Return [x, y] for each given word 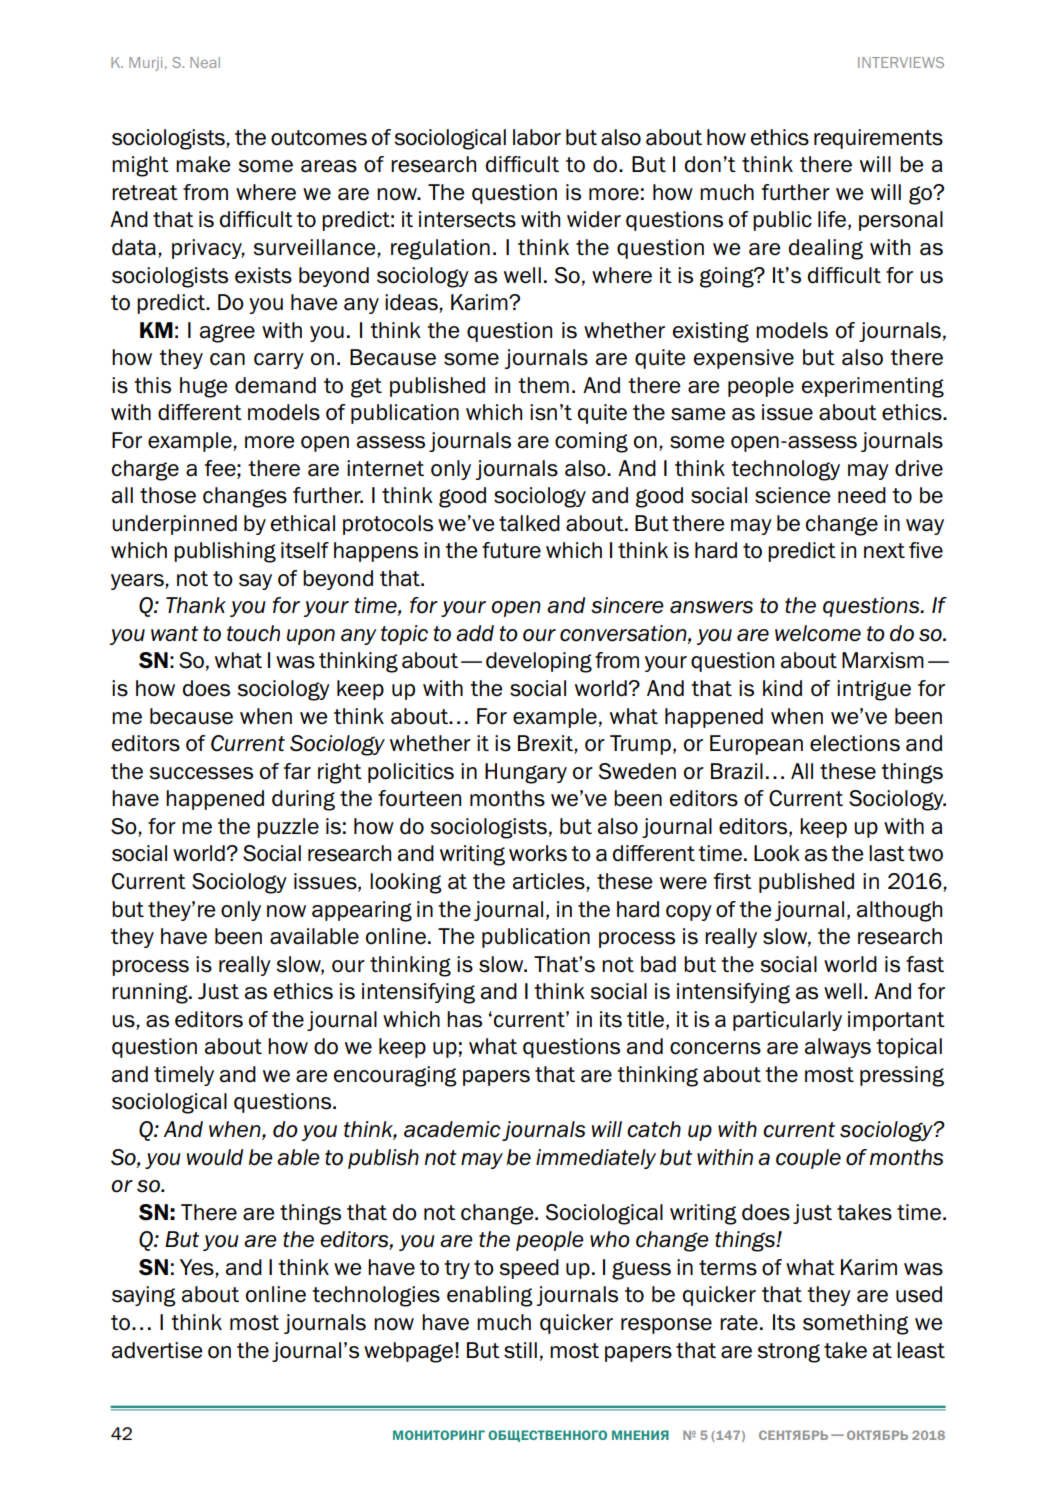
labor [537, 137]
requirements [878, 139]
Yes [198, 1268]
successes [201, 773]
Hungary [526, 773]
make [203, 164]
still [520, 1350]
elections [855, 743]
